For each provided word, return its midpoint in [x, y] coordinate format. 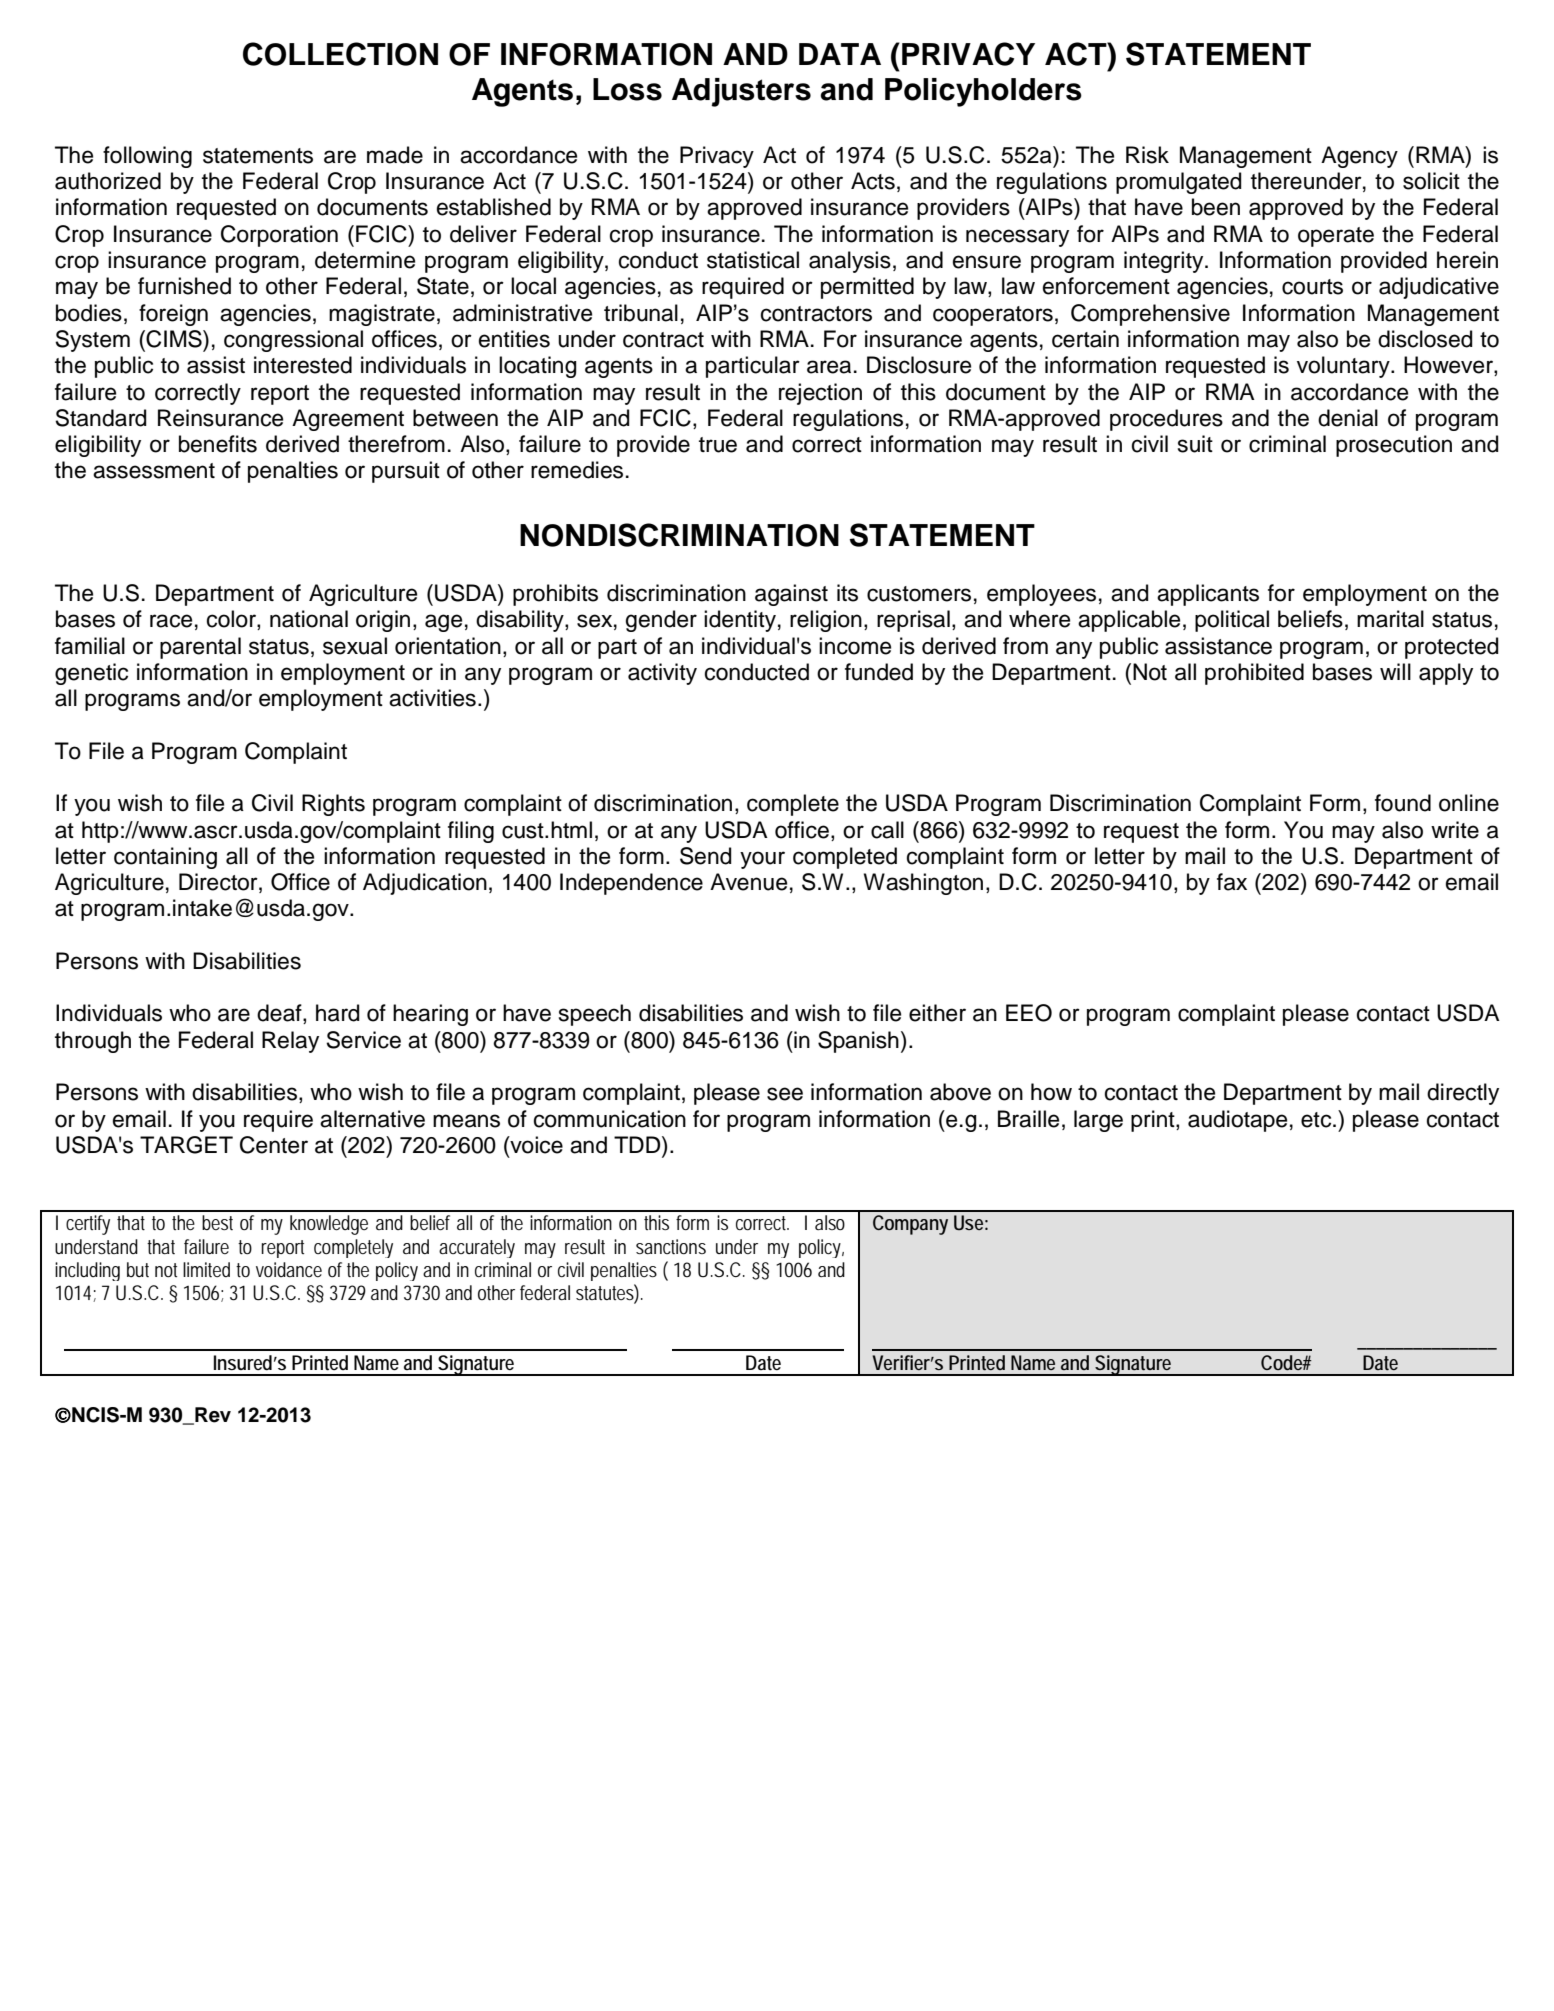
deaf [280, 1014]
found [1403, 803]
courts [1312, 287]
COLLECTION [340, 54]
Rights [333, 805]
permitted [867, 288]
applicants [1208, 595]
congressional [293, 341]
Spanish [858, 1042]
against [791, 595]
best [217, 1222]
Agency [1359, 157]
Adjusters [741, 92]
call [887, 830]
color [232, 620]
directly [1463, 1094]
